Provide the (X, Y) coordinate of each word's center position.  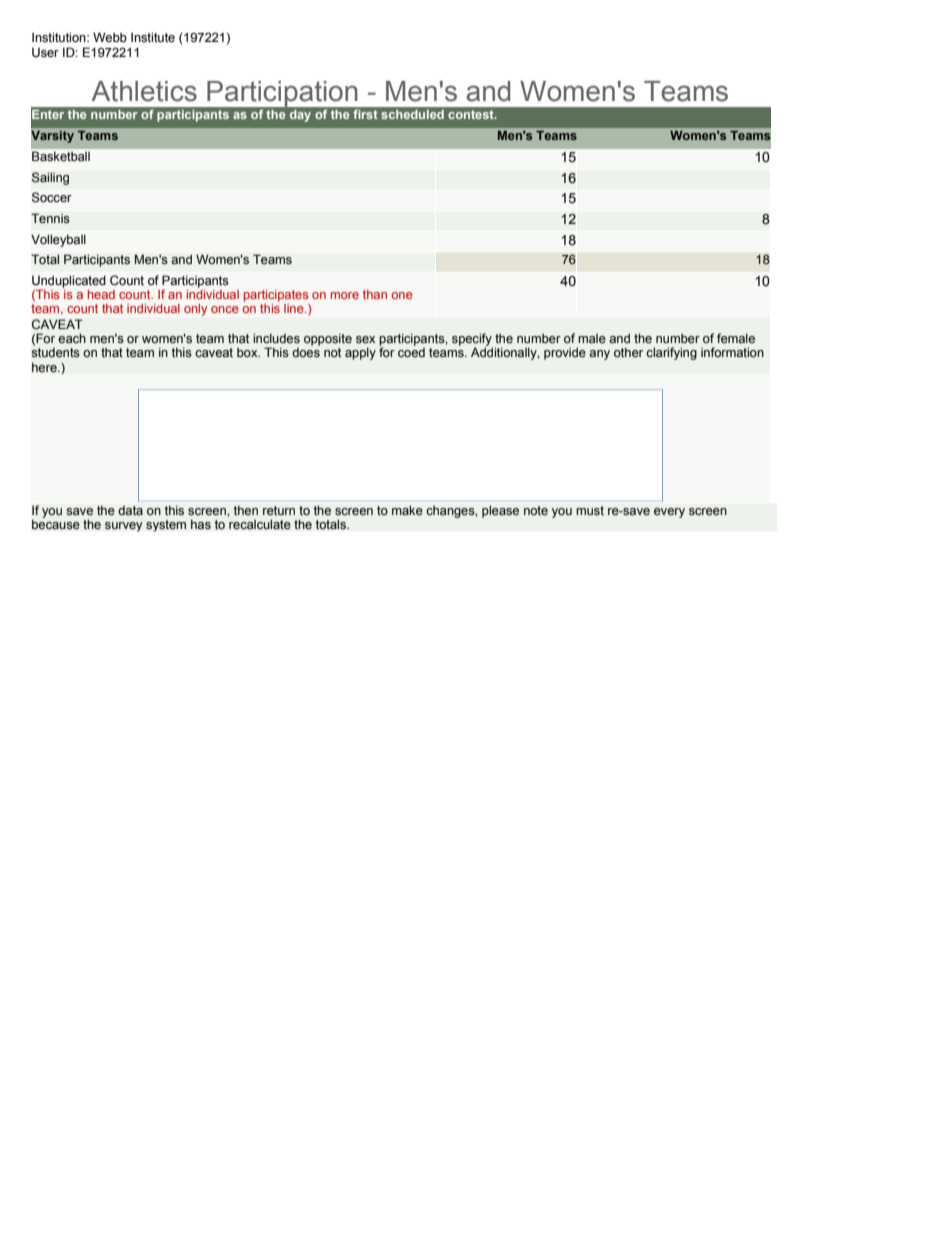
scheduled (412, 114)
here (45, 367)
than (375, 294)
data (130, 510)
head (101, 294)
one (401, 295)
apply (360, 353)
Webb (110, 37)
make (407, 510)
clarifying (671, 353)
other (628, 352)
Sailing (50, 178)
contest (472, 114)
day (300, 116)
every (669, 513)
